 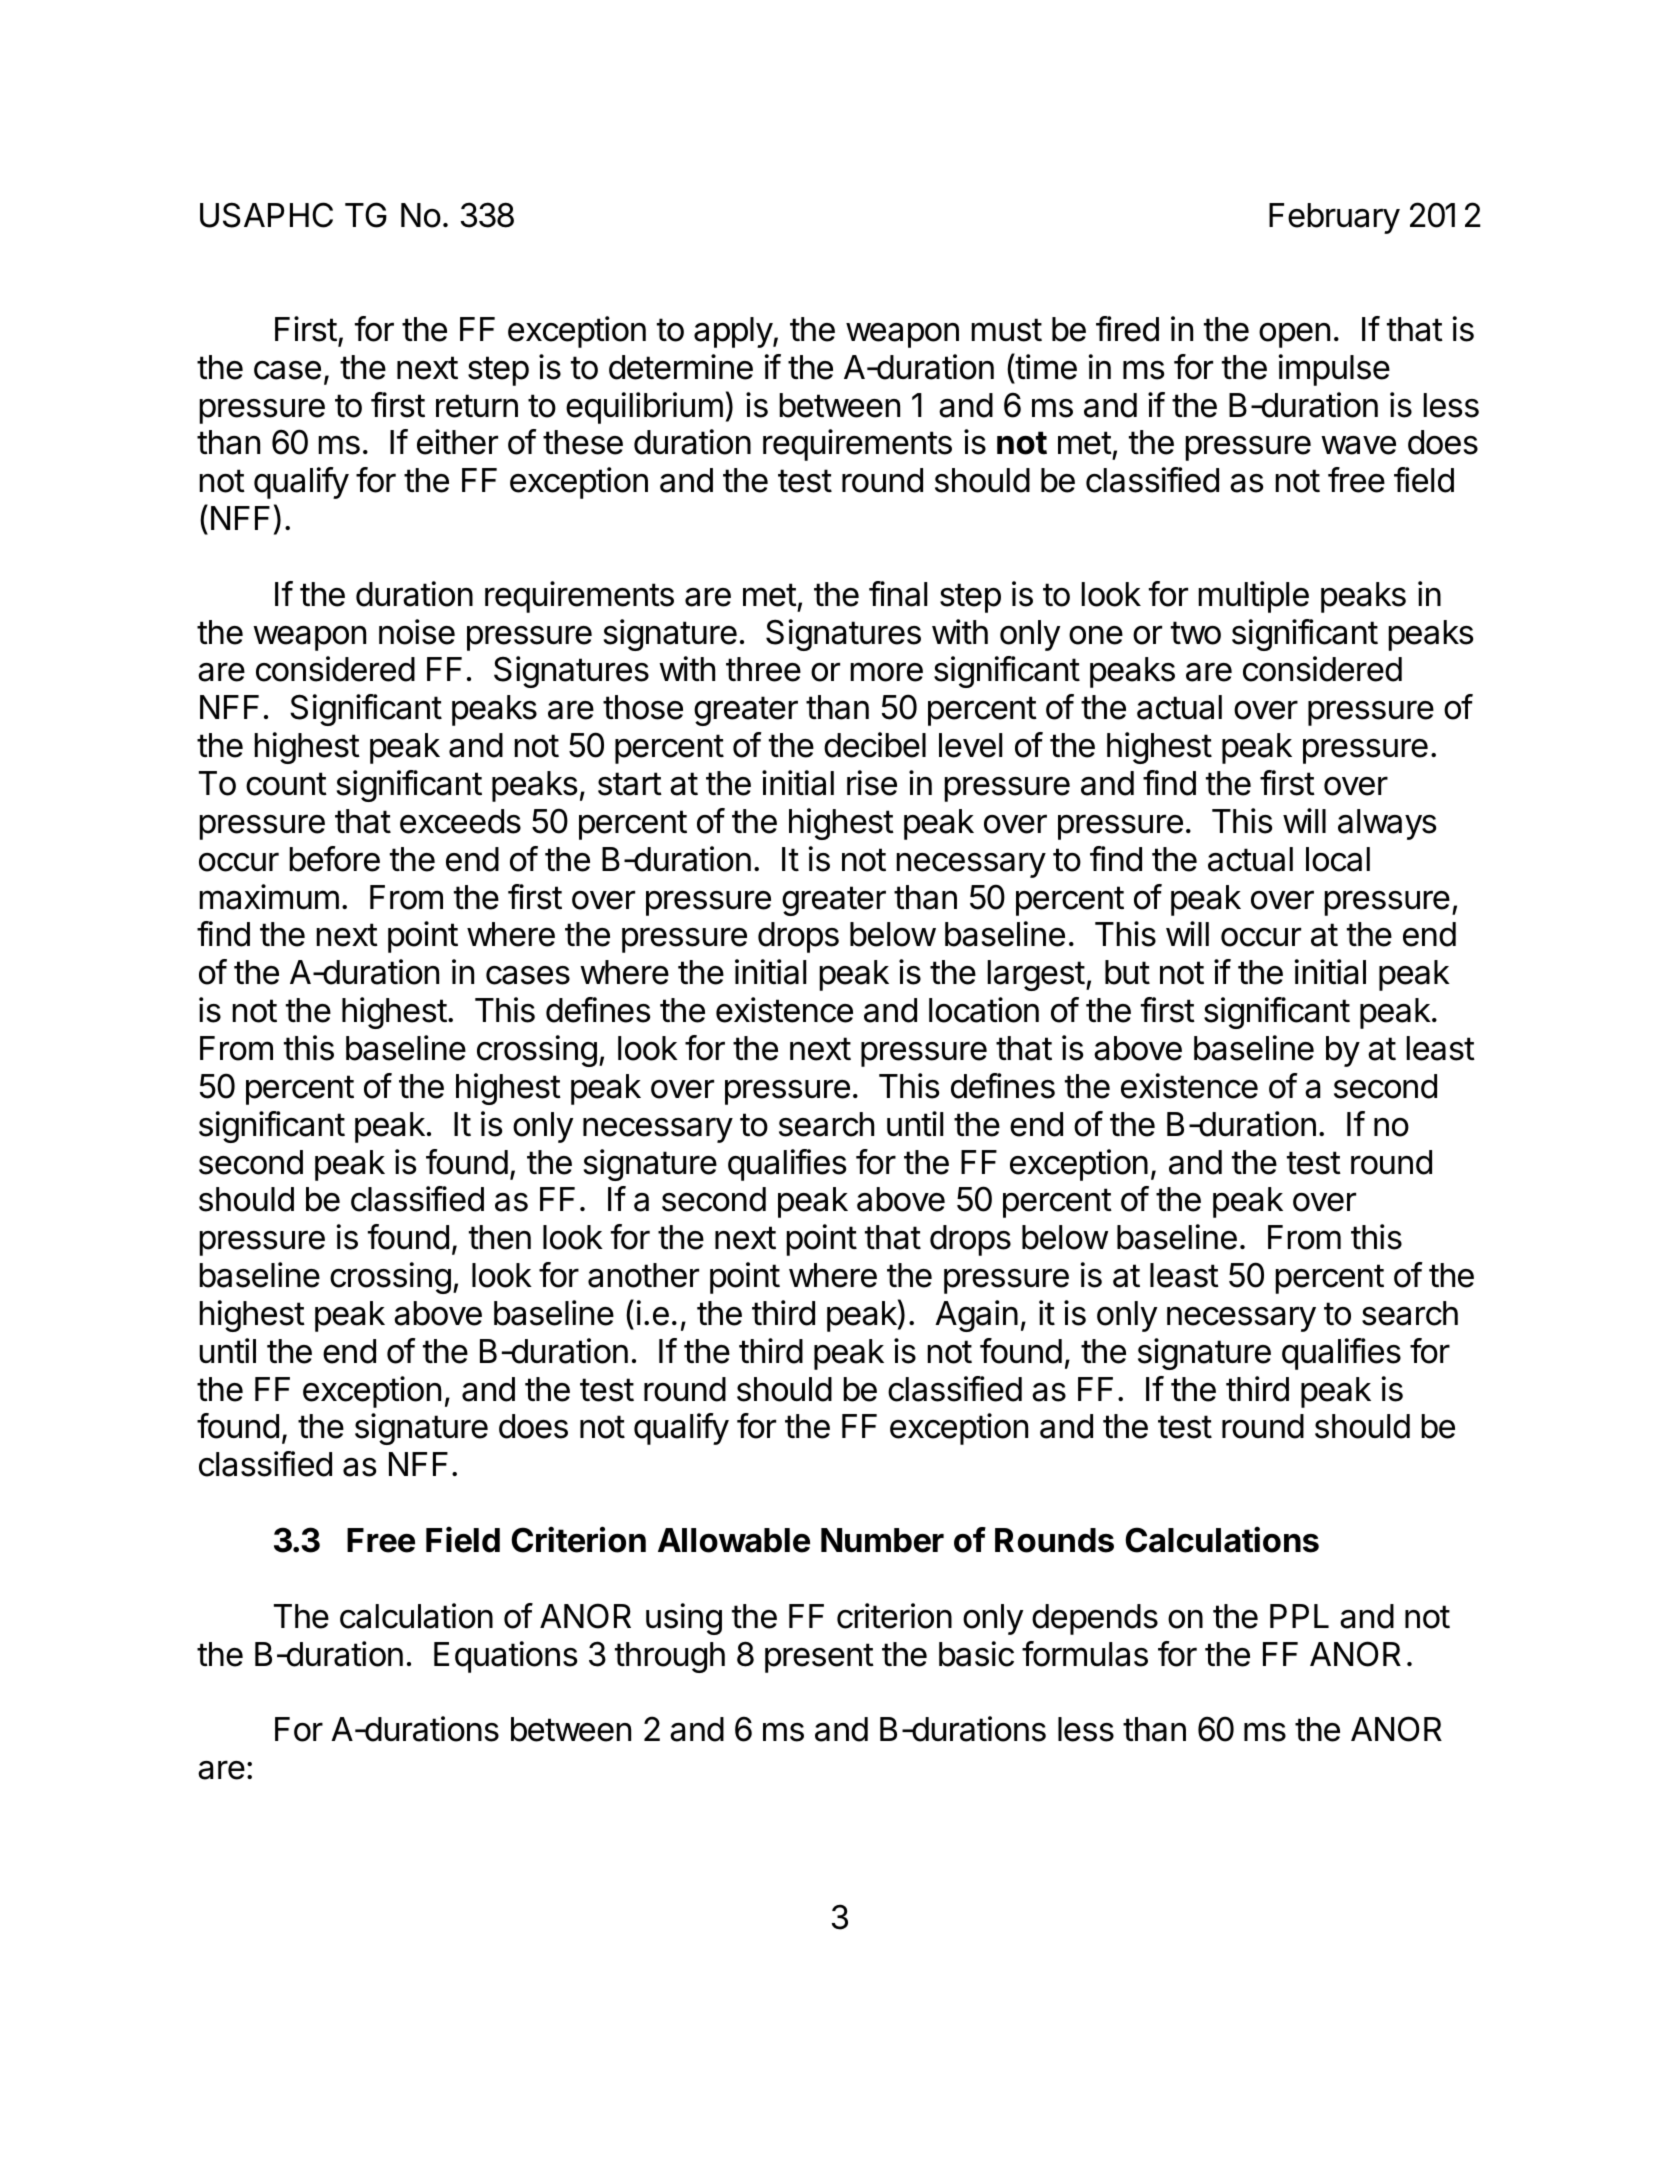 What do you see at coordinates (1253, 597) in the screenshot?
I see `multiple` at bounding box center [1253, 597].
